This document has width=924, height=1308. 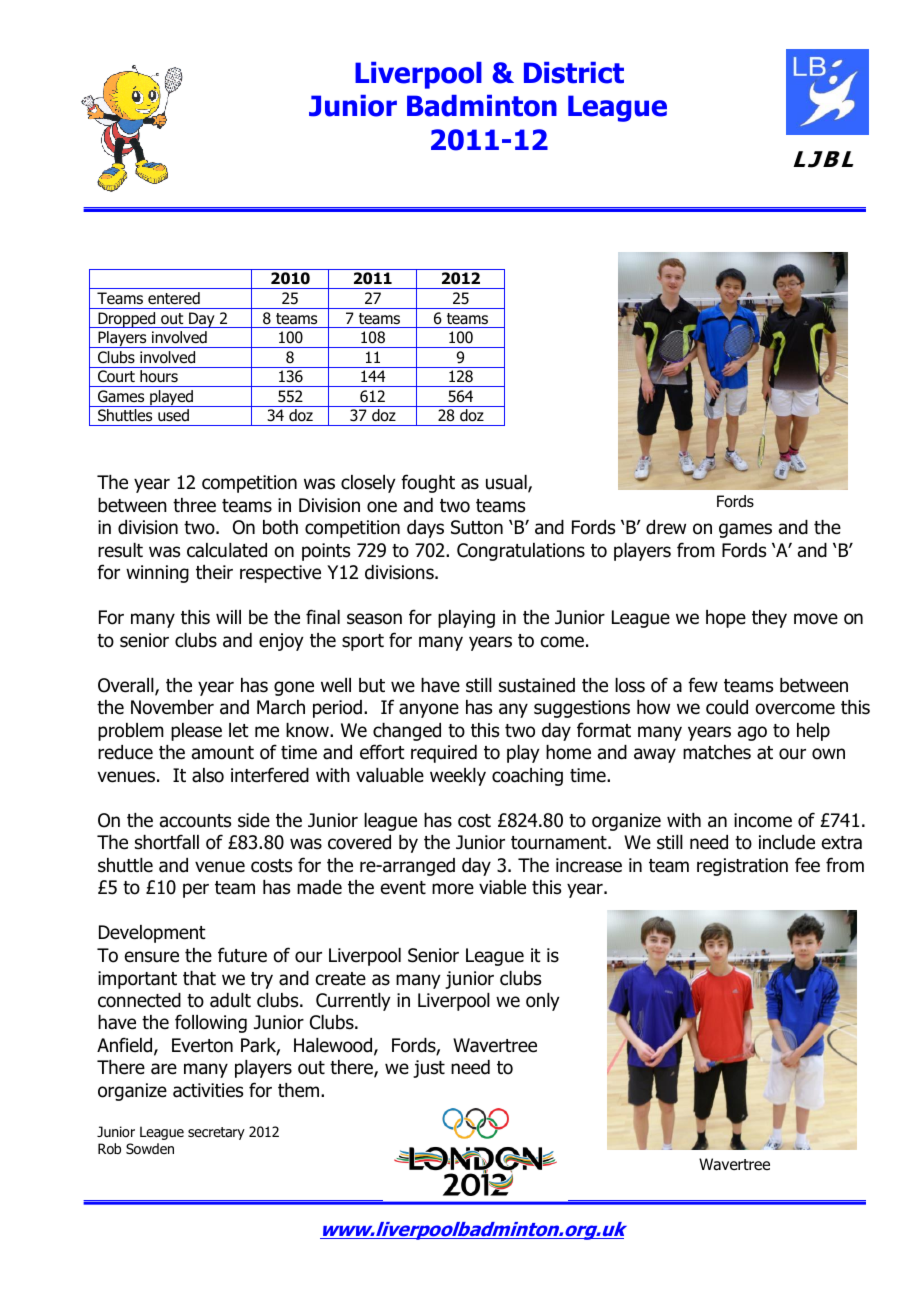 I want to click on usual, so click(x=507, y=483).
